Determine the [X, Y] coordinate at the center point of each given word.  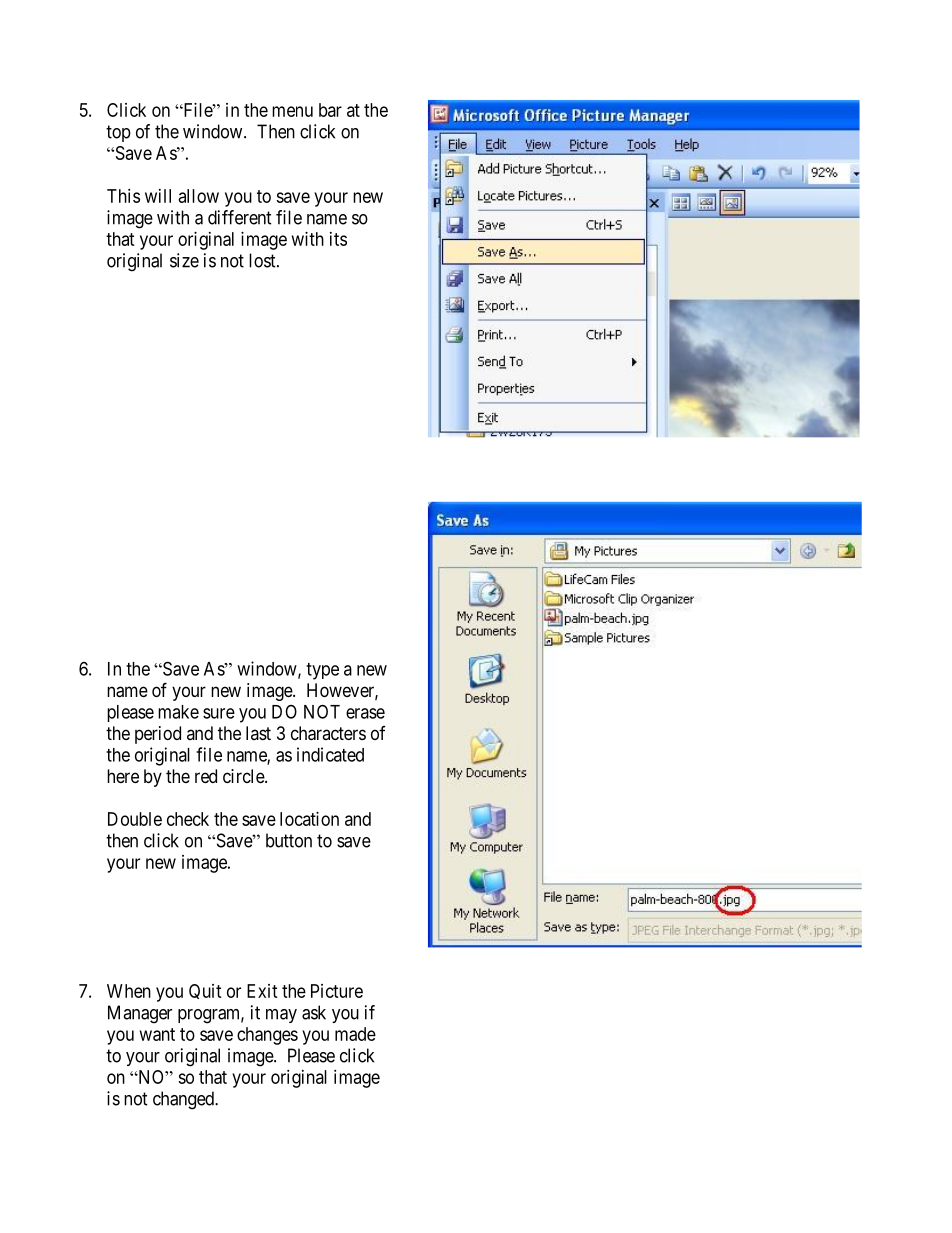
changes [267, 1036]
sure [219, 713]
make [178, 712]
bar [330, 110]
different [240, 217]
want [157, 1034]
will [158, 196]
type [322, 671]
